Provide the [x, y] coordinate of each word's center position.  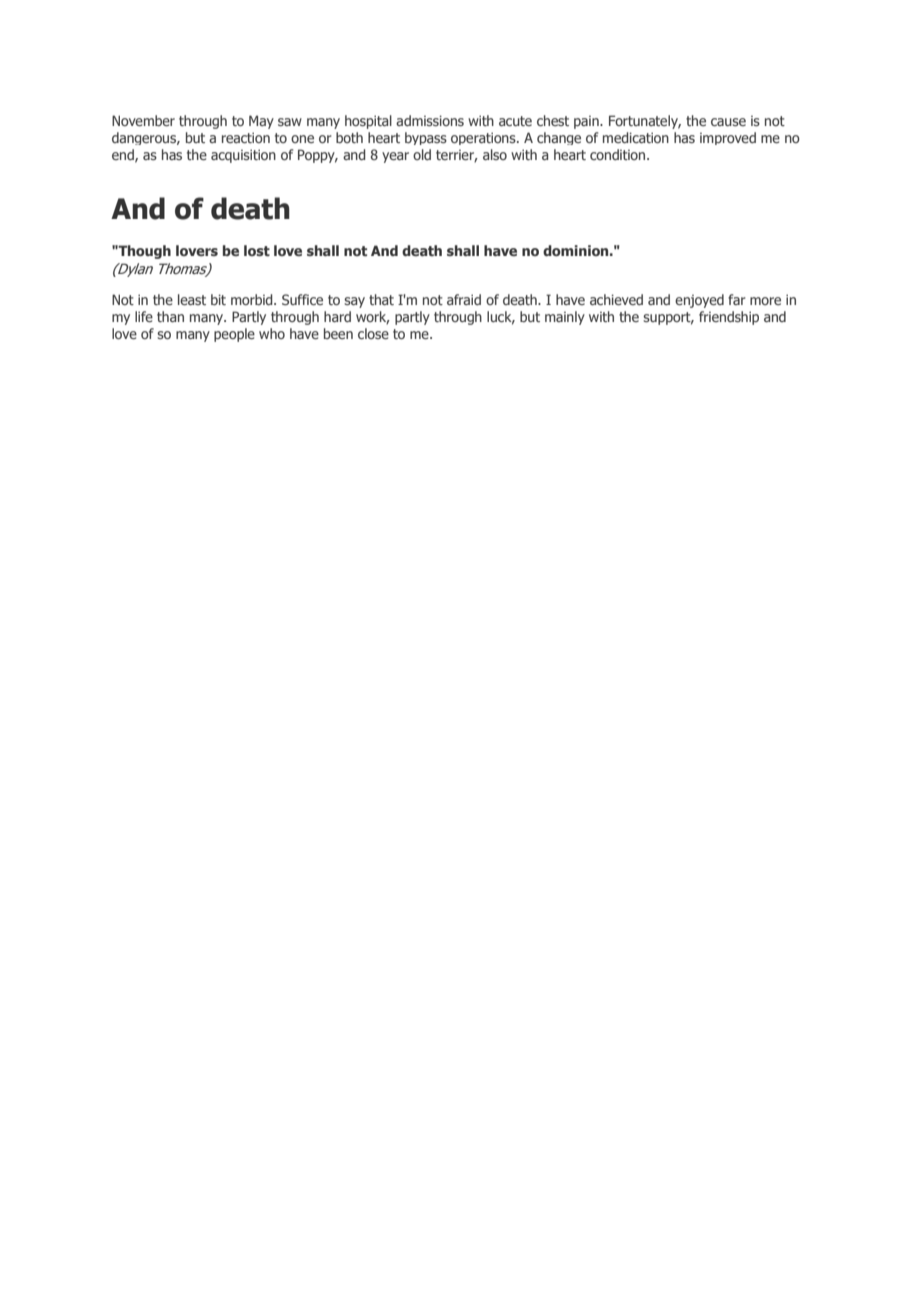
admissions [430, 120]
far [737, 299]
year [395, 157]
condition [619, 154]
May [261, 122]
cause [728, 122]
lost [257, 250]
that [381, 299]
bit [218, 299]
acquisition [243, 156]
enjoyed [699, 301]
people [234, 335]
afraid [464, 299]
